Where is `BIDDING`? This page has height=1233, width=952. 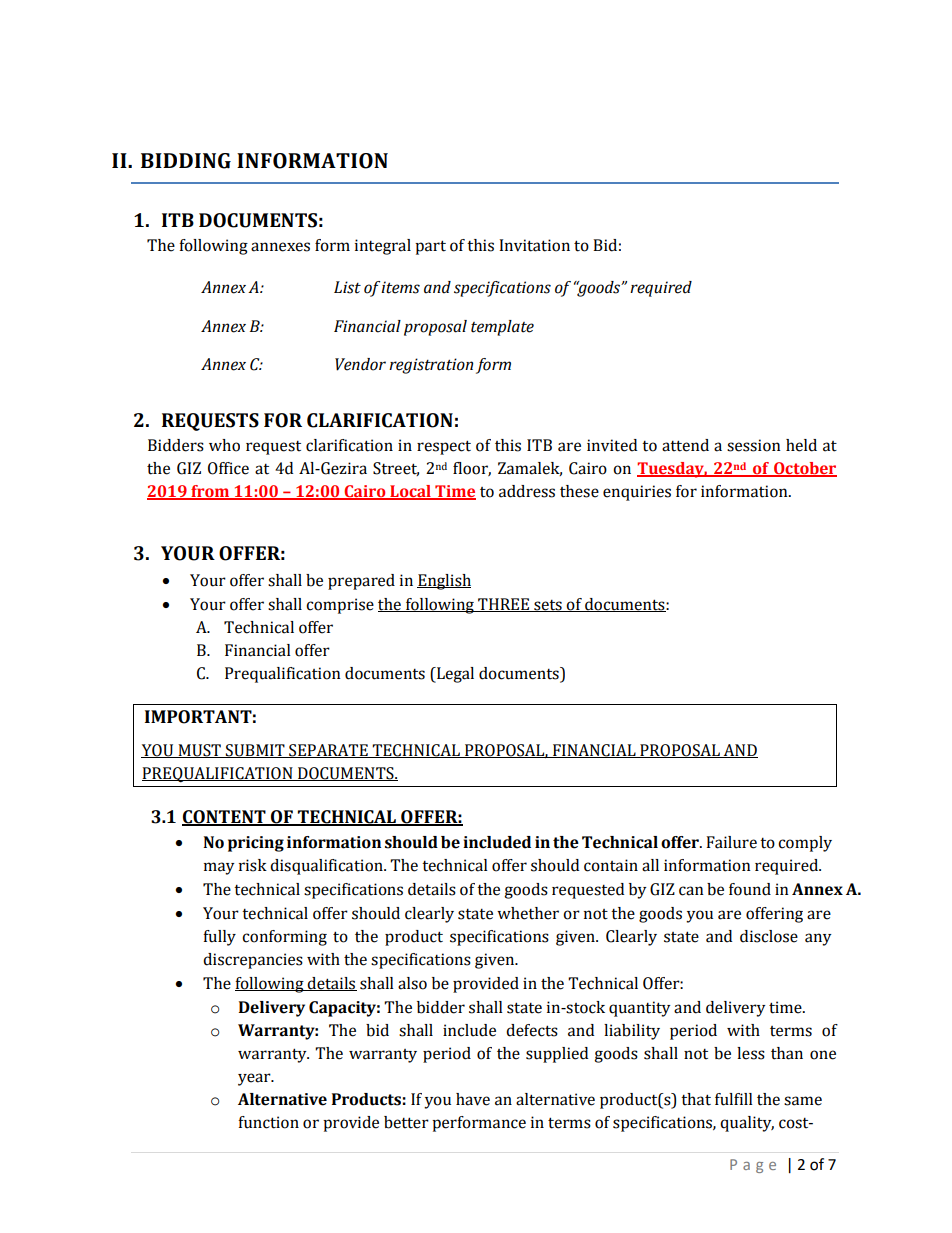
BIDDING is located at coordinates (186, 161).
